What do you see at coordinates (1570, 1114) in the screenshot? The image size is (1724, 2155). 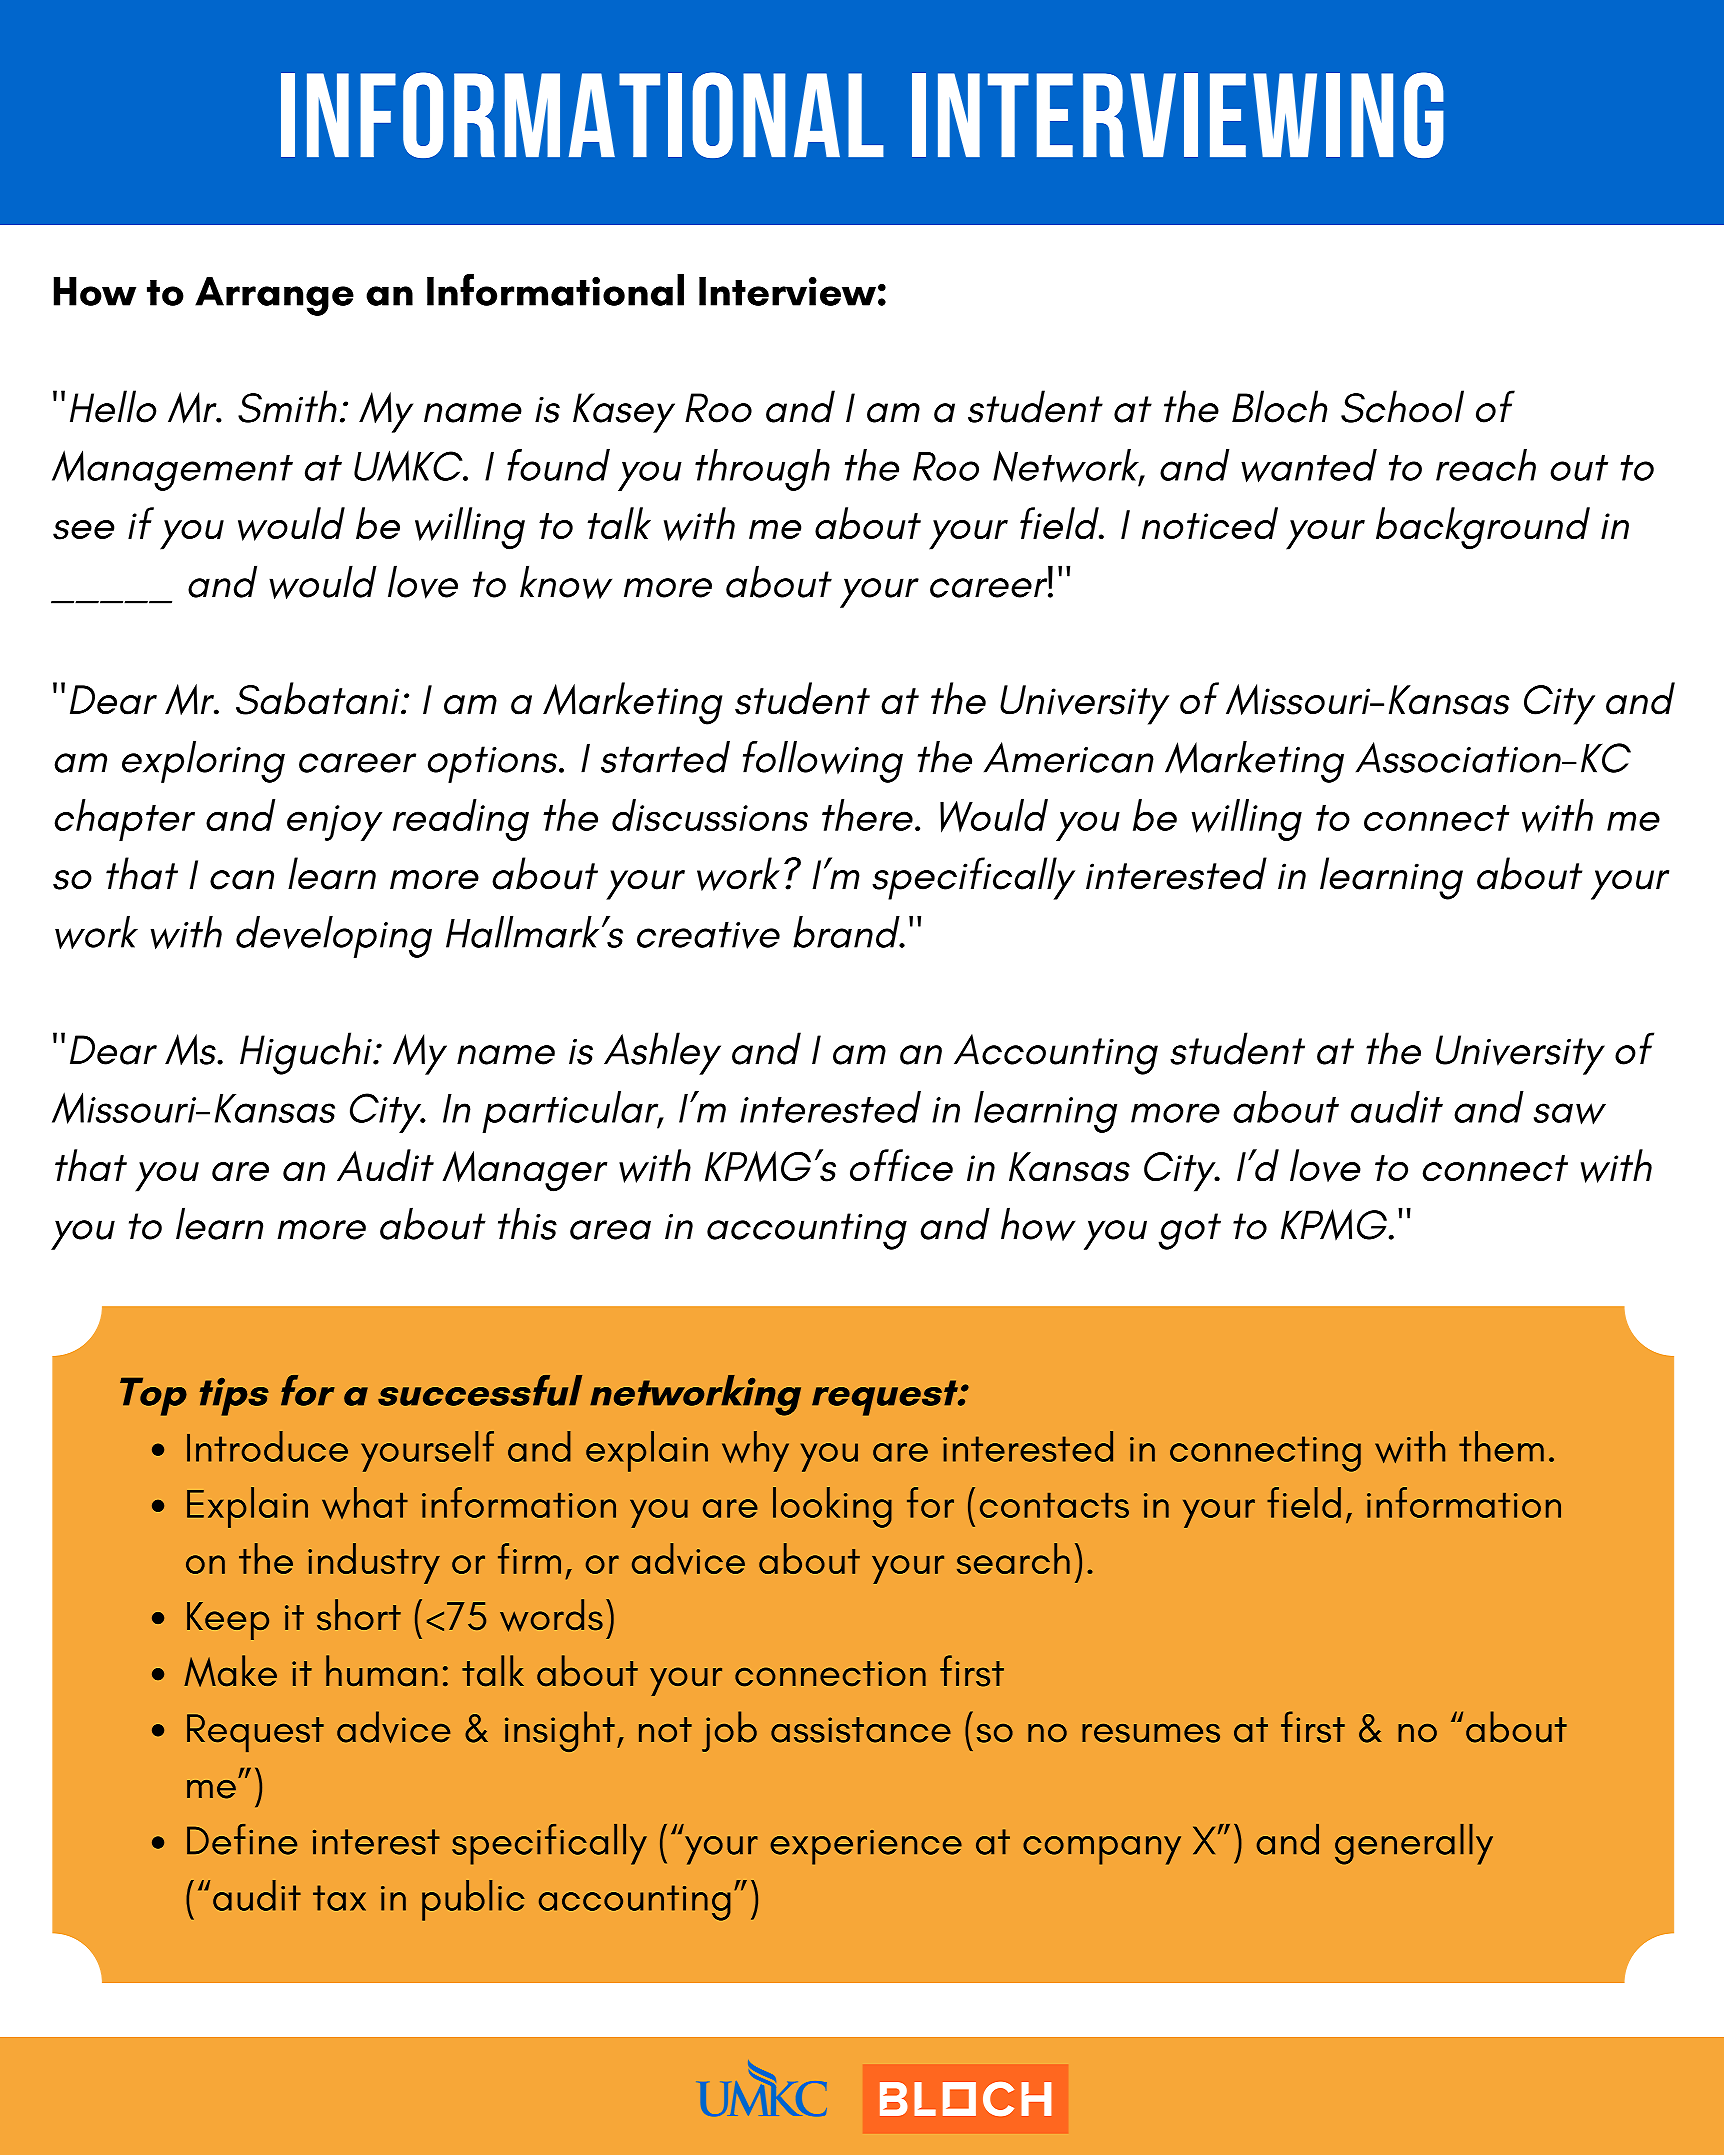 I see `saw` at bounding box center [1570, 1114].
